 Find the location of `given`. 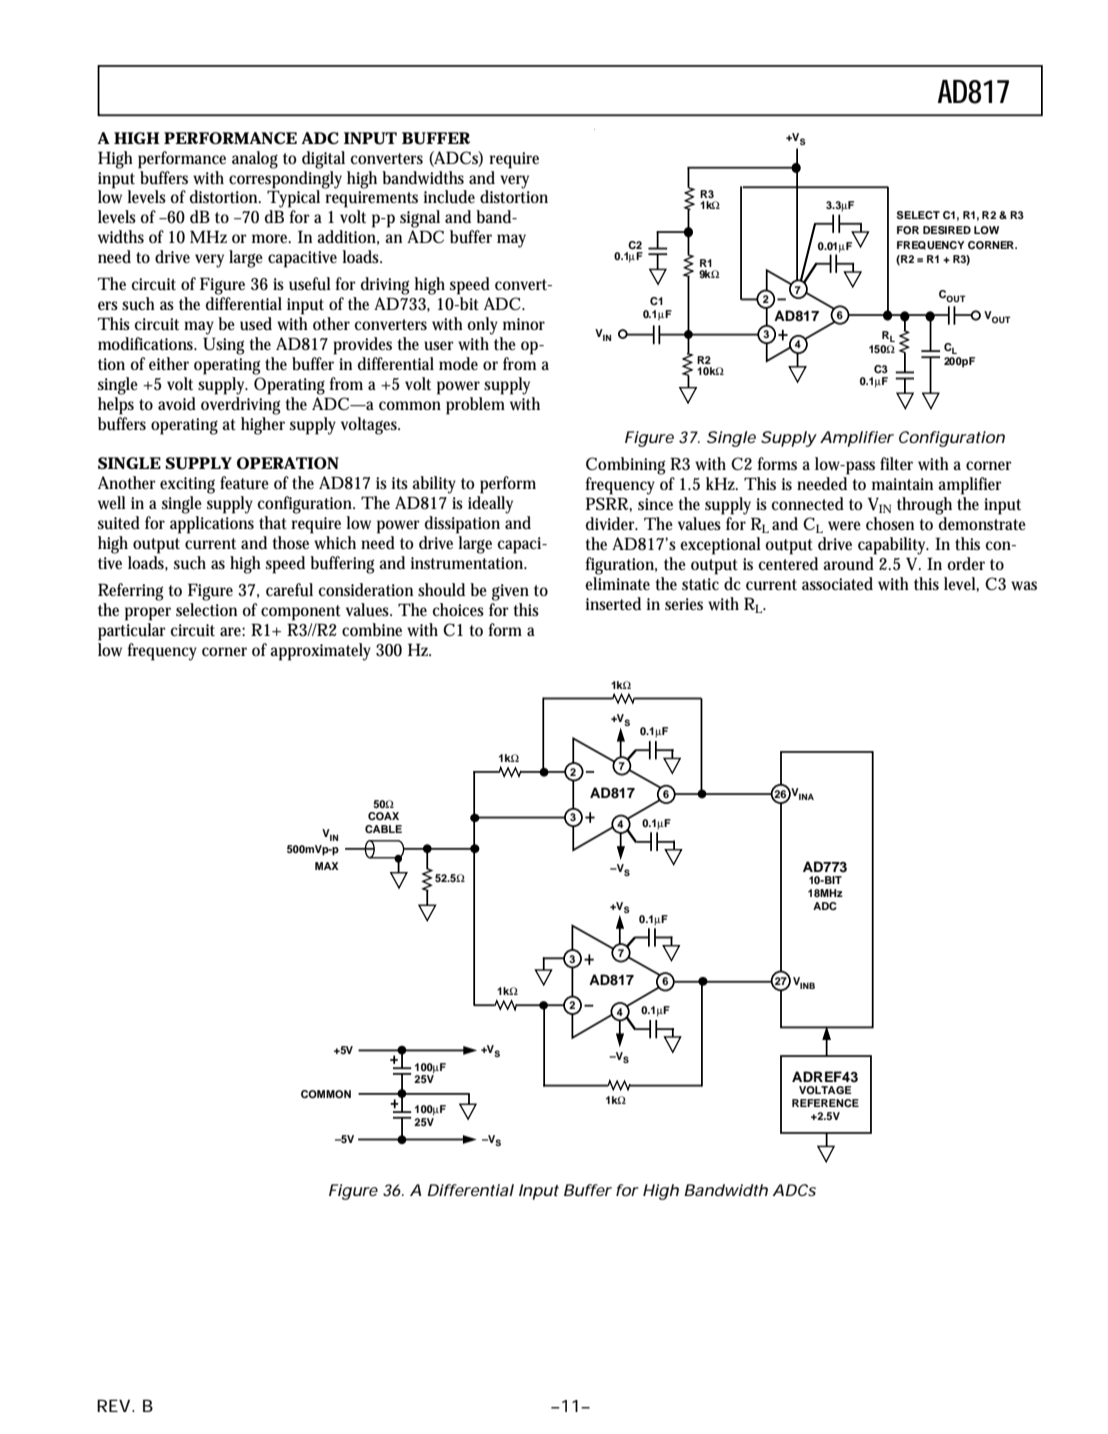

given is located at coordinates (510, 592).
